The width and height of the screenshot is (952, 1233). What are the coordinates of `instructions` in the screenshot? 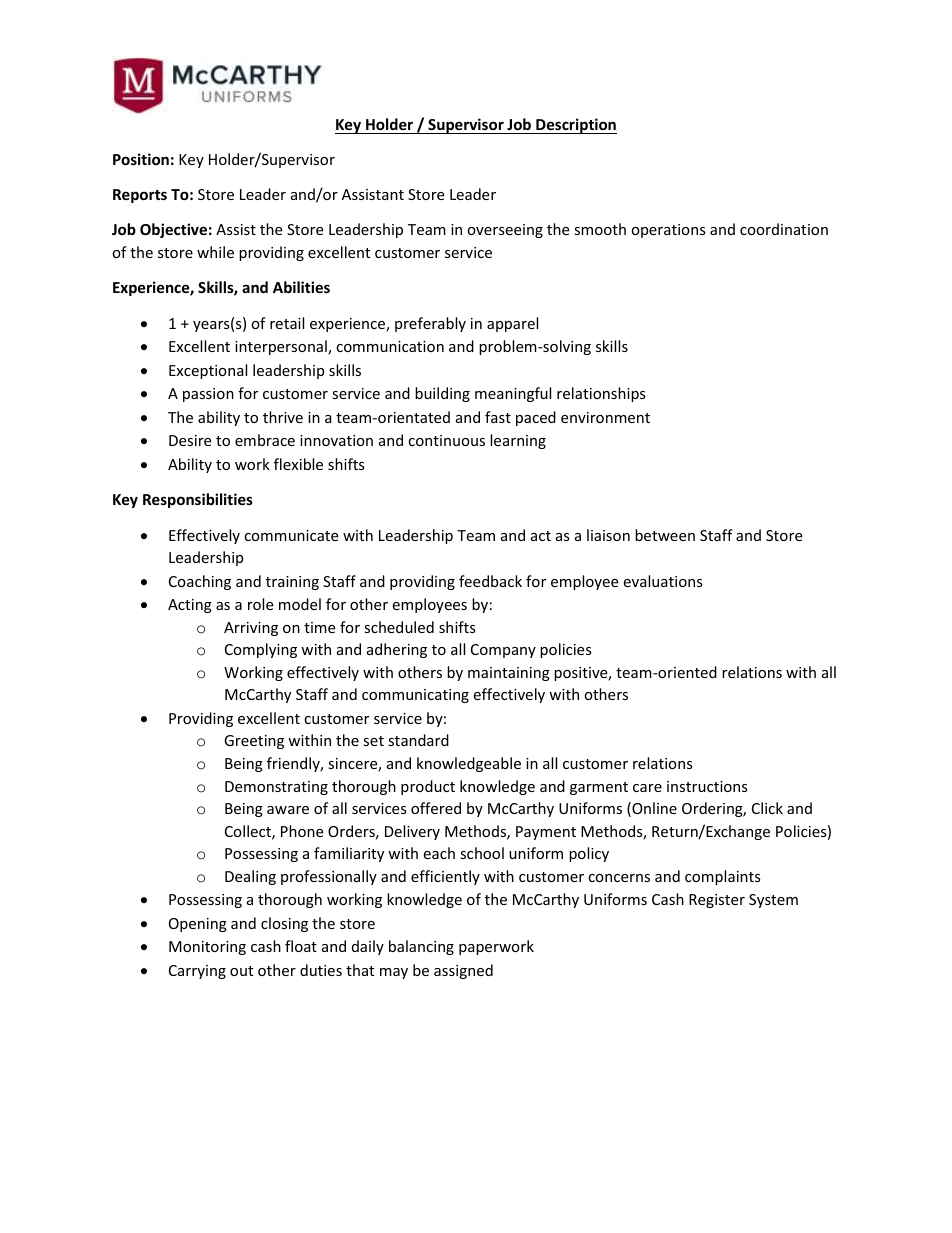 It's located at (707, 786).
